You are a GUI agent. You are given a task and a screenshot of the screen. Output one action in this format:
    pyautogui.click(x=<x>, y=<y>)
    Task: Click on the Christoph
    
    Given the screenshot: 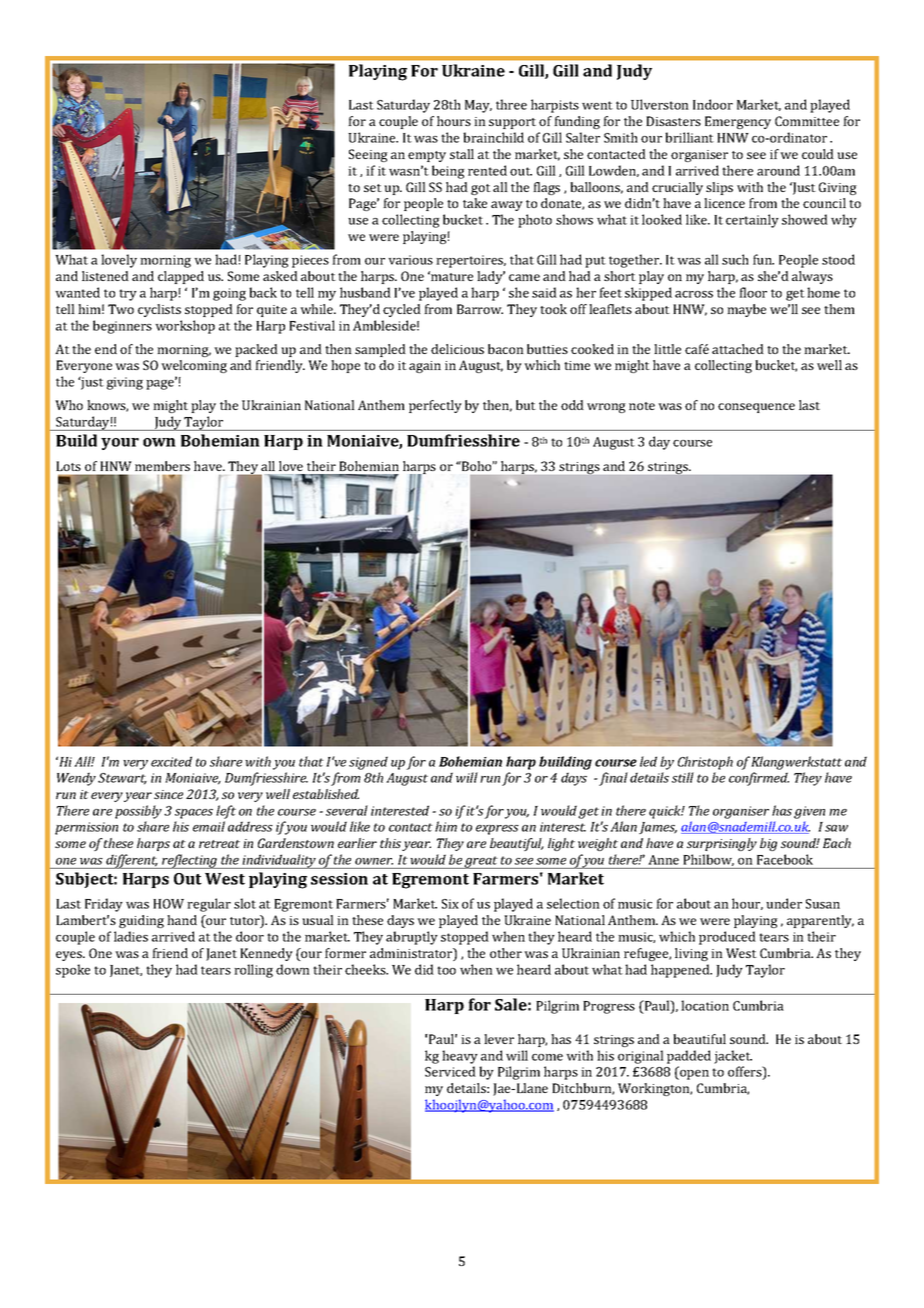 What is the action you would take?
    pyautogui.click(x=705, y=763)
